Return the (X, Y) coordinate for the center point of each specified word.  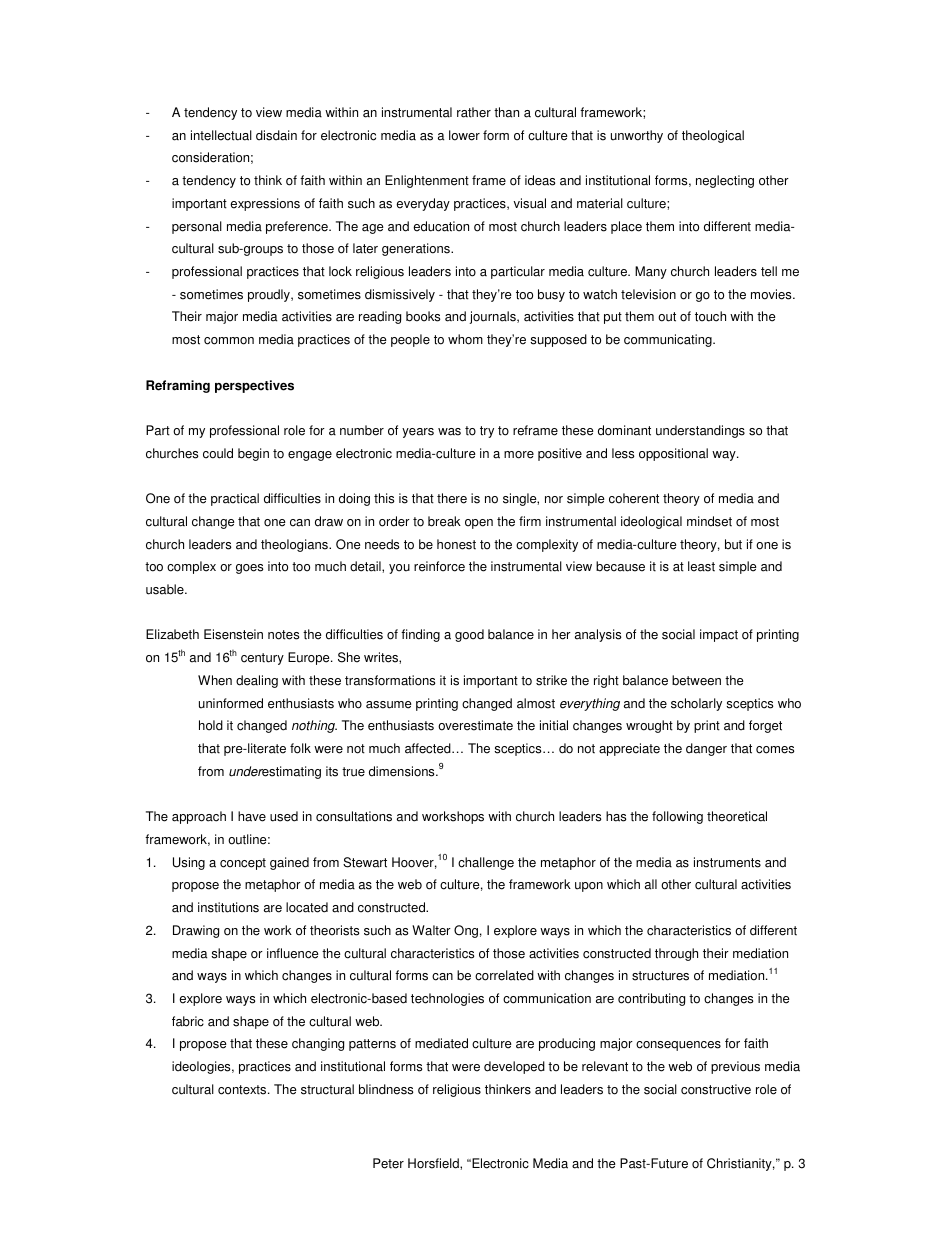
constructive (716, 1089)
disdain (276, 135)
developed (514, 1067)
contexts (243, 1090)
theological (713, 136)
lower (464, 135)
